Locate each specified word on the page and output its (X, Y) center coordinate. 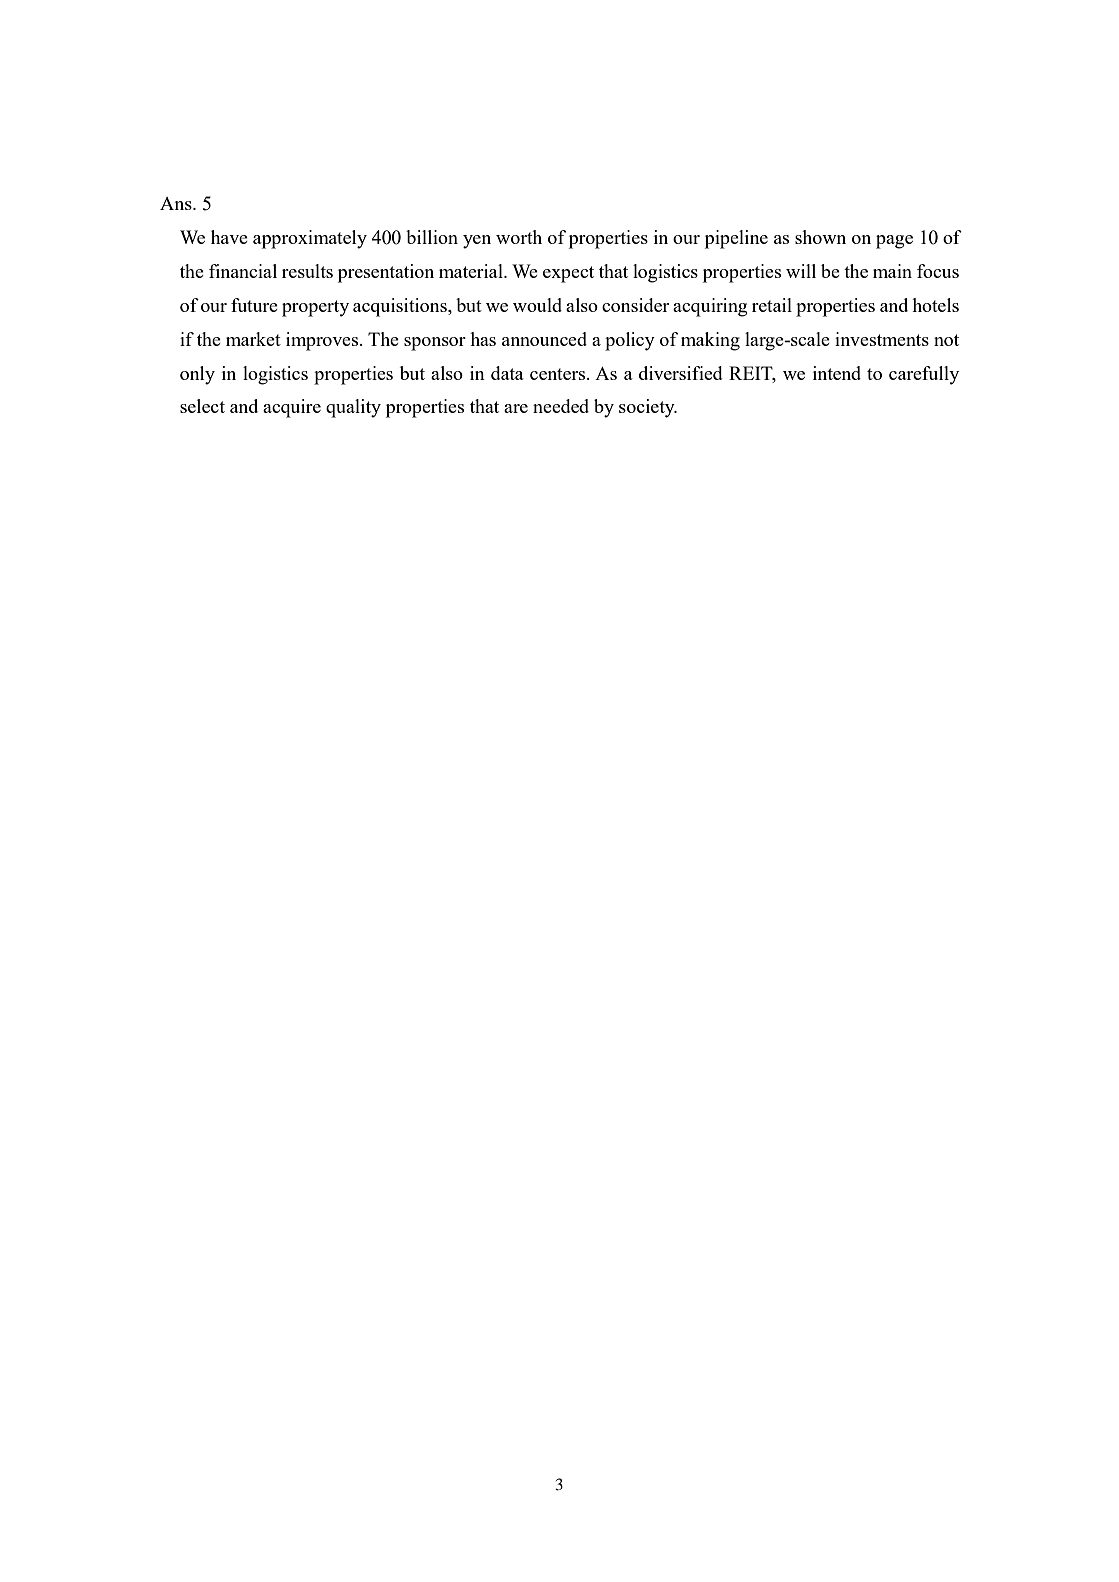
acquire (292, 408)
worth (519, 237)
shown (820, 237)
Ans (177, 203)
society (648, 408)
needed (561, 406)
